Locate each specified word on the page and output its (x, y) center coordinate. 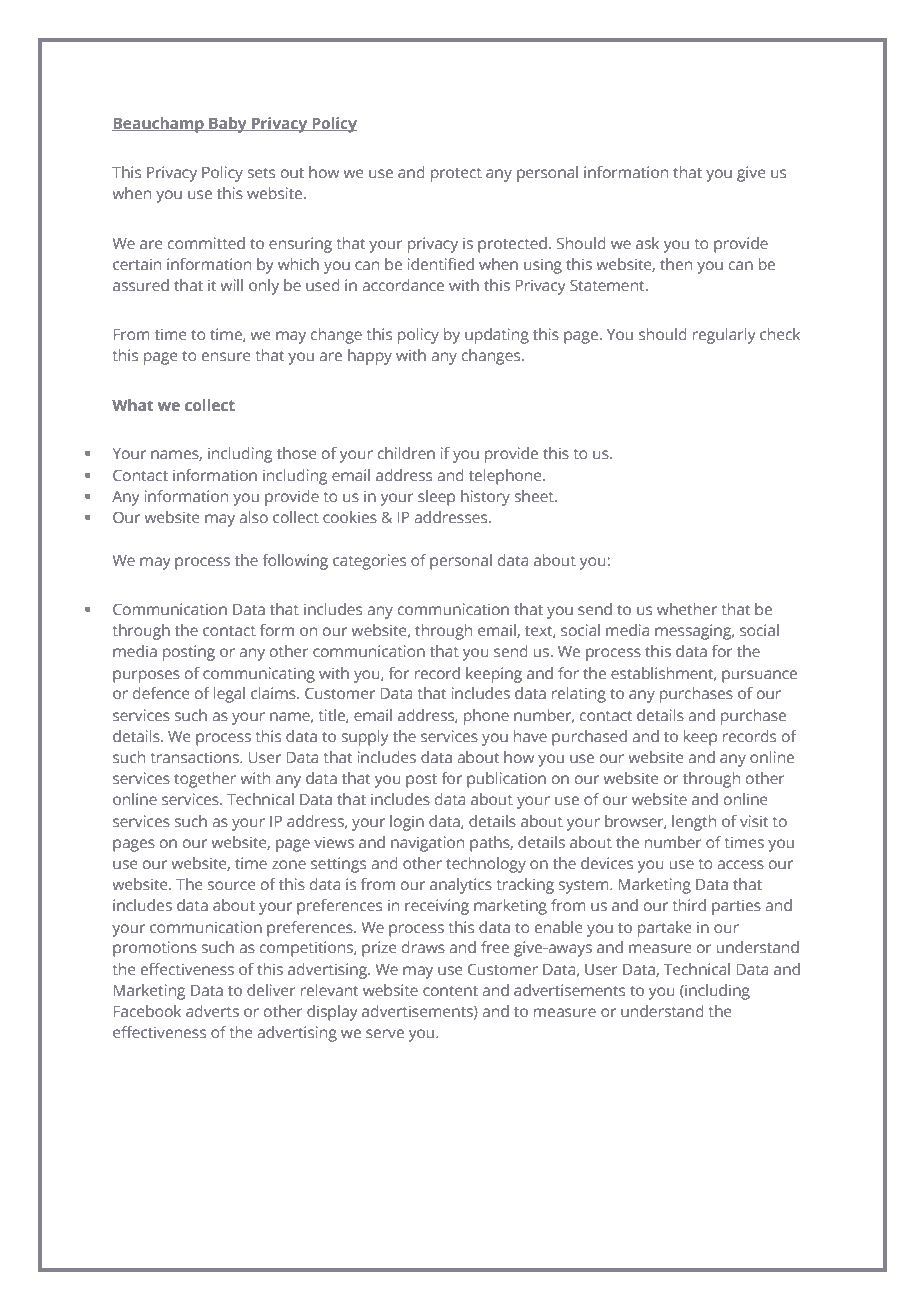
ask (647, 243)
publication (506, 780)
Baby (228, 125)
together (205, 780)
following (295, 562)
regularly (724, 336)
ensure (226, 356)
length (694, 823)
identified (441, 264)
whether (687, 609)
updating (497, 336)
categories (369, 562)
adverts (212, 1011)
